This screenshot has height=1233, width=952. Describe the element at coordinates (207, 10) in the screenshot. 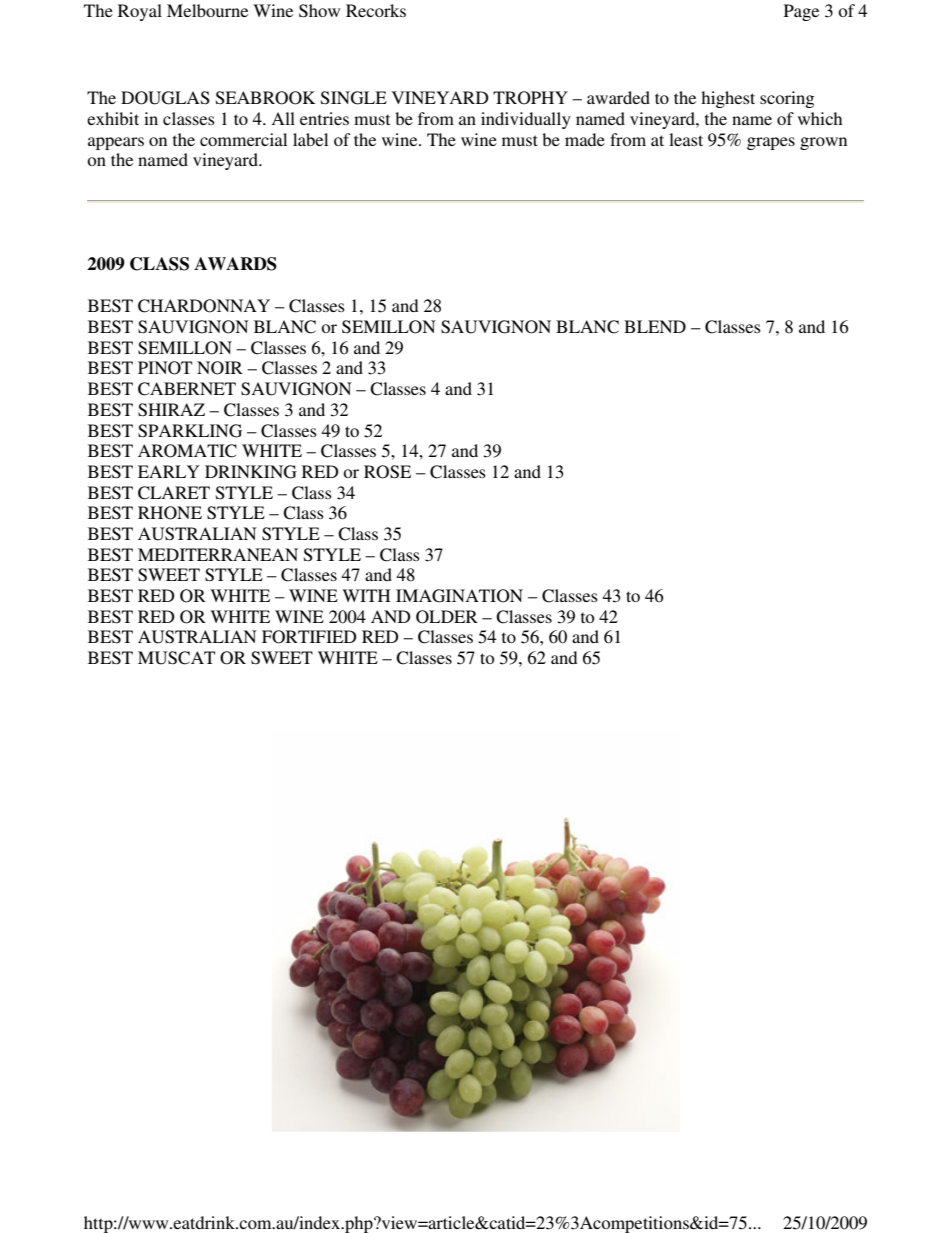

I see `Melbourne` at that location.
